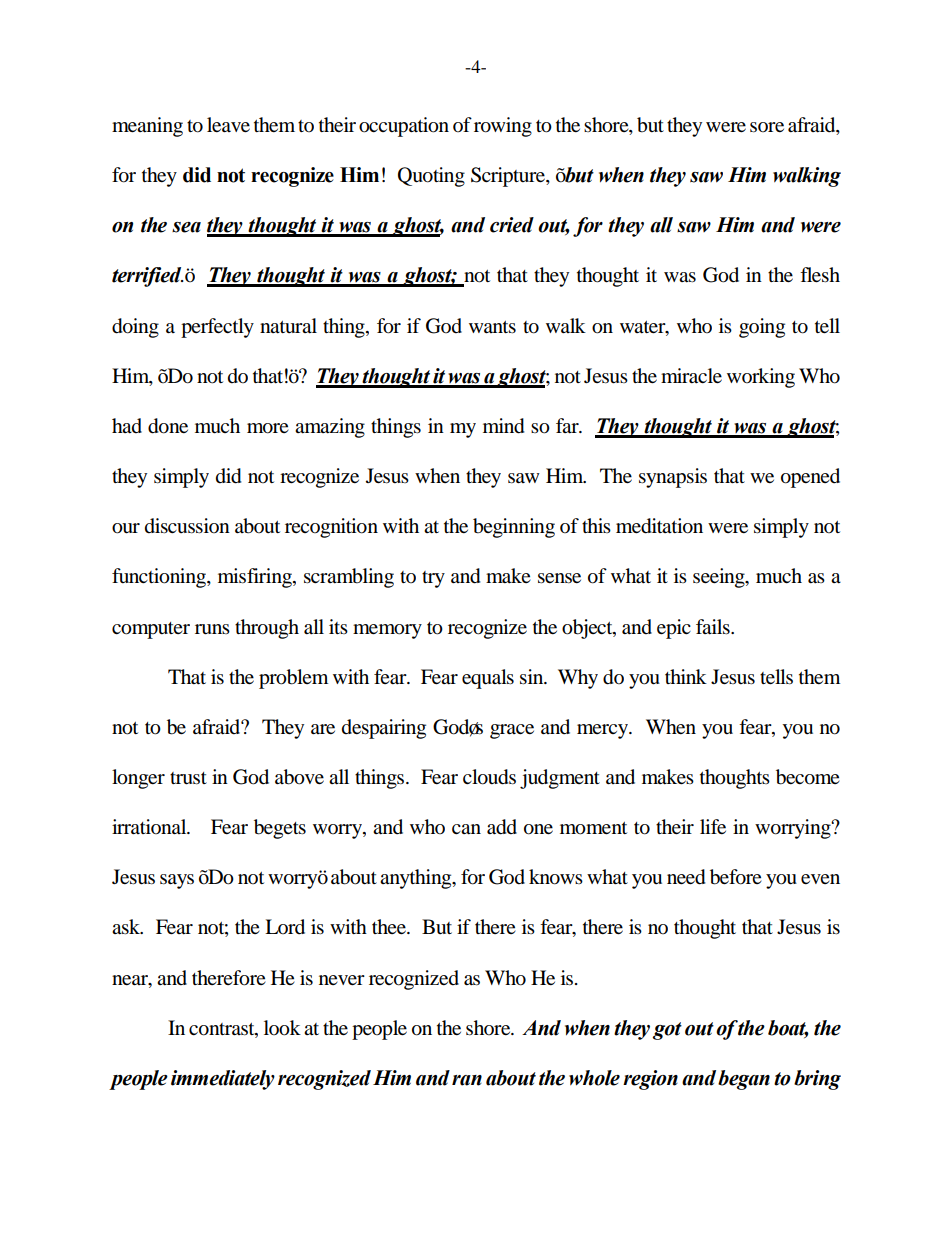 This page has height=1233, width=952. I want to click on before, so click(736, 877).
